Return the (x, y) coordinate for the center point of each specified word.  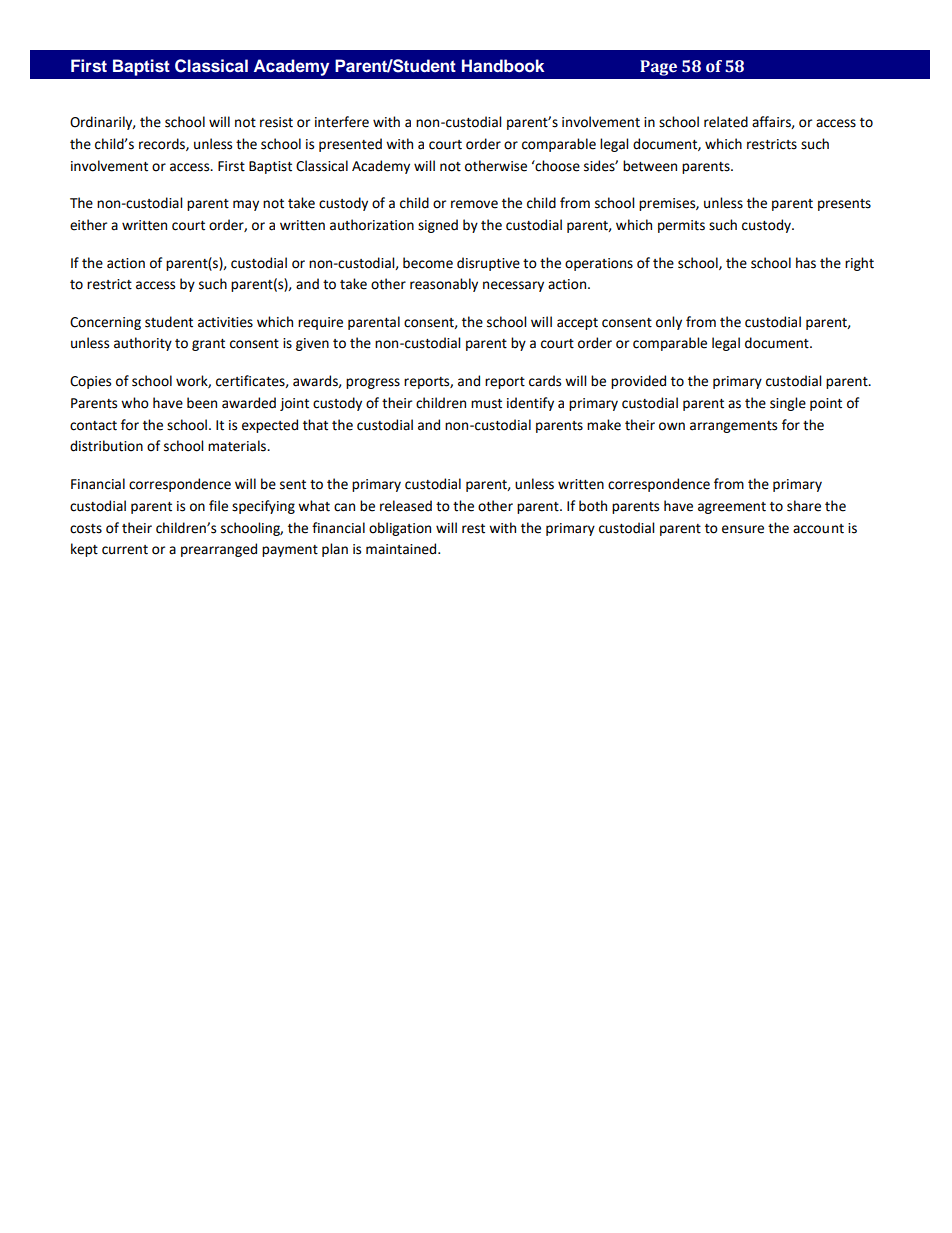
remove (474, 204)
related (726, 122)
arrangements (733, 427)
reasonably (444, 285)
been (202, 403)
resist (276, 122)
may (246, 205)
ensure (743, 529)
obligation (400, 529)
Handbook (503, 66)
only (669, 323)
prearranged (219, 550)
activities (225, 322)
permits (681, 226)
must (486, 404)
